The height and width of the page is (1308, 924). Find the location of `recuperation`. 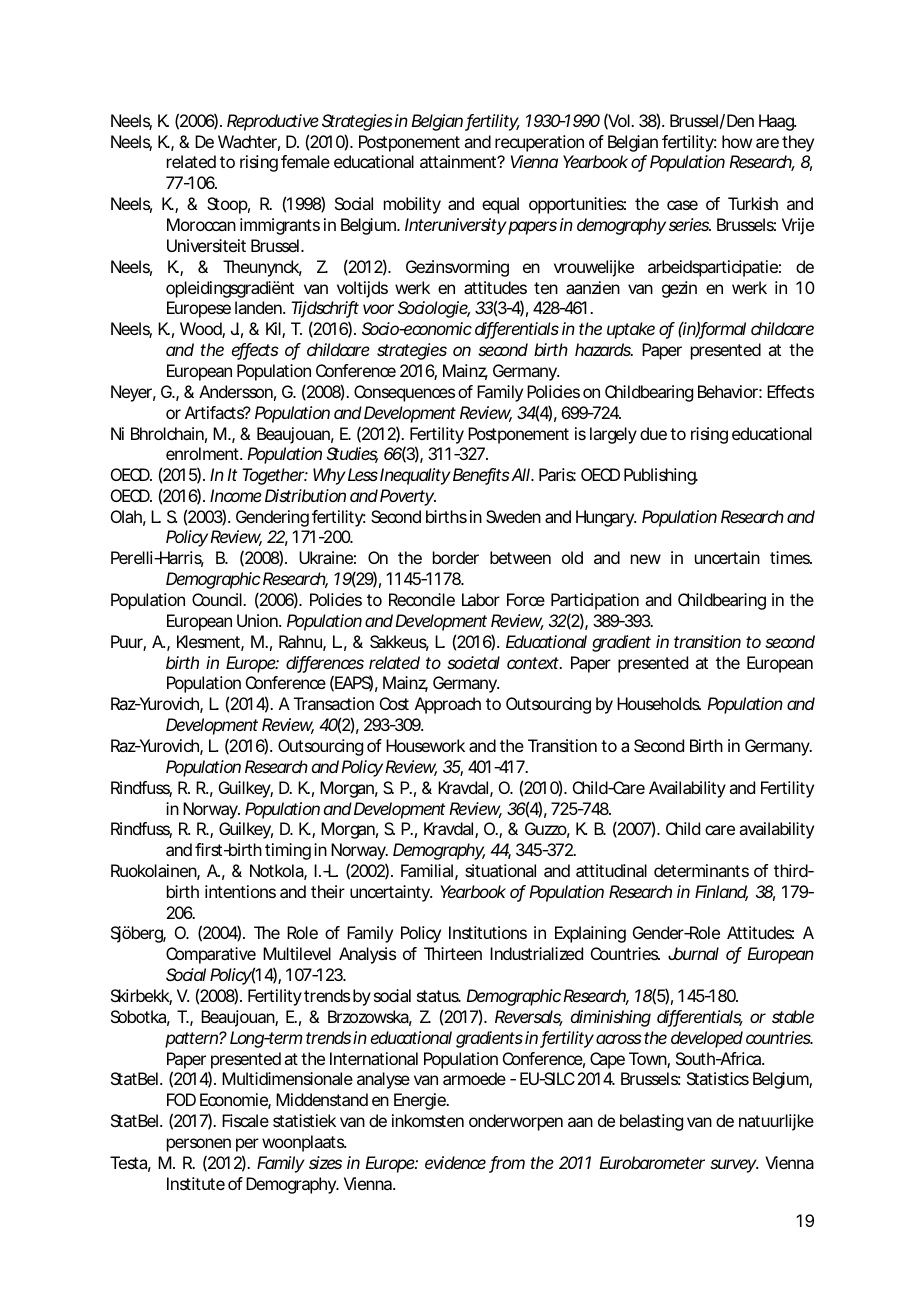

recuperation is located at coordinates (539, 143).
